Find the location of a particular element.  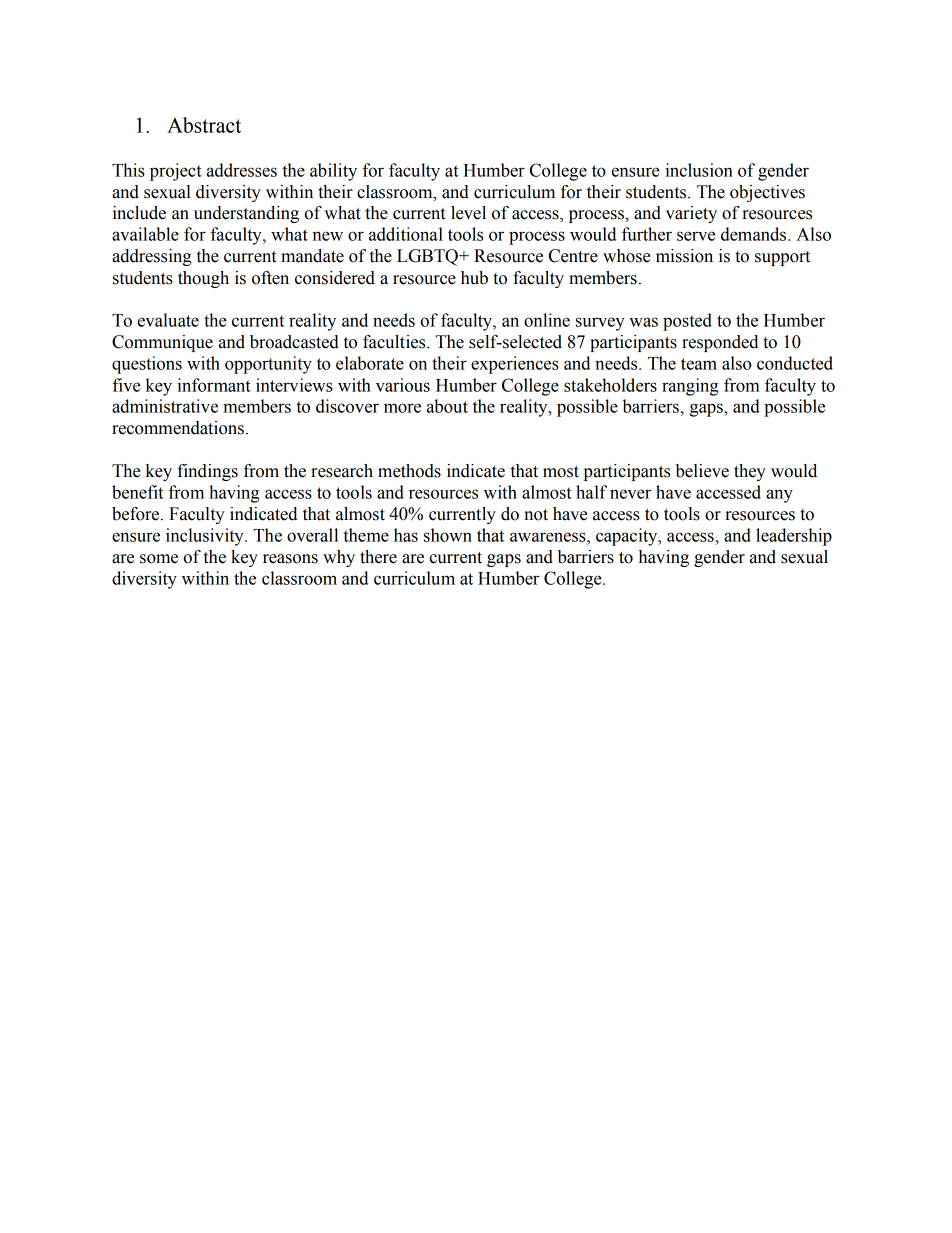

inclusivity is located at coordinates (206, 537).
